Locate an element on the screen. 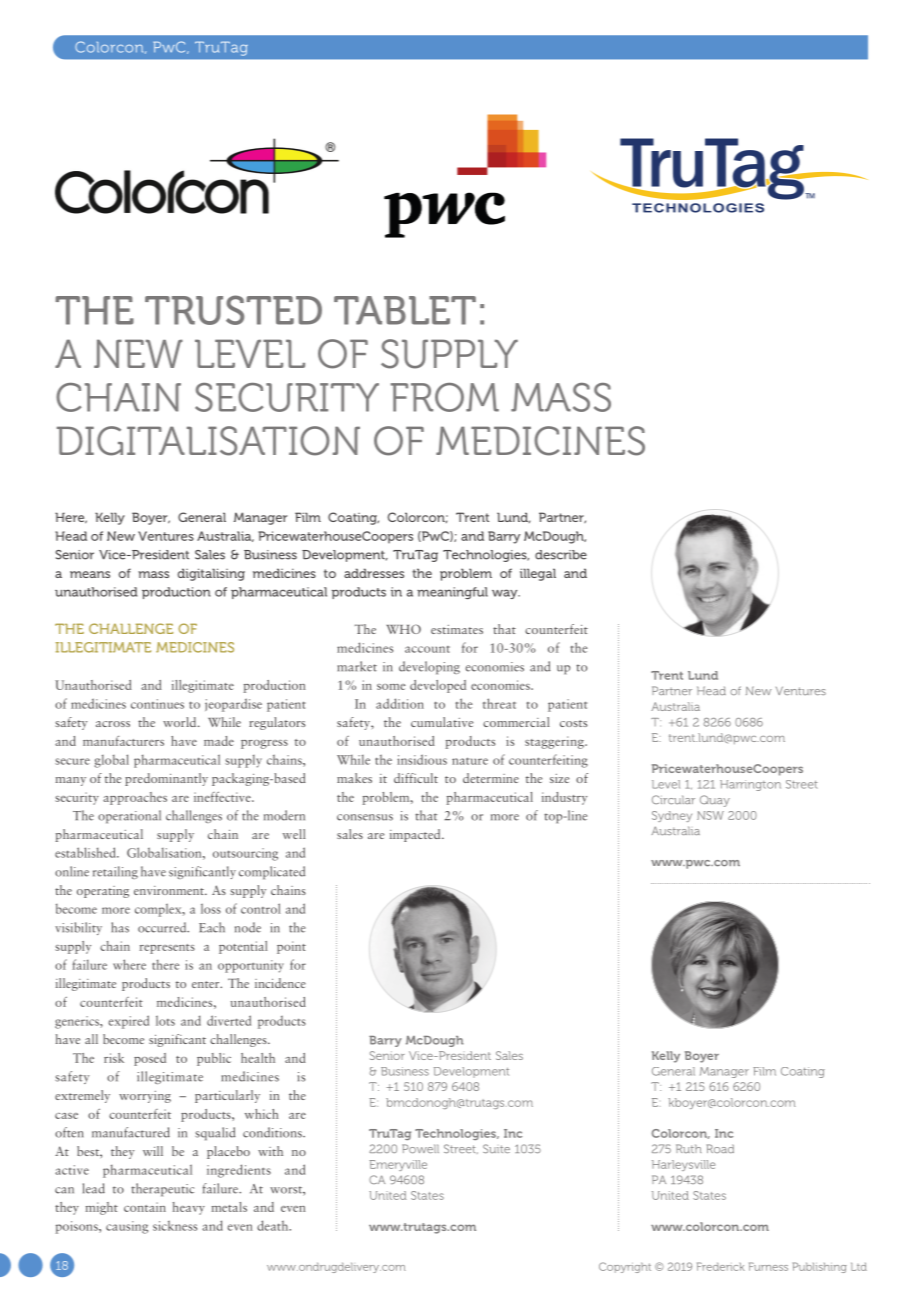 This screenshot has height=1308, width=924. describe is located at coordinates (561, 555).
